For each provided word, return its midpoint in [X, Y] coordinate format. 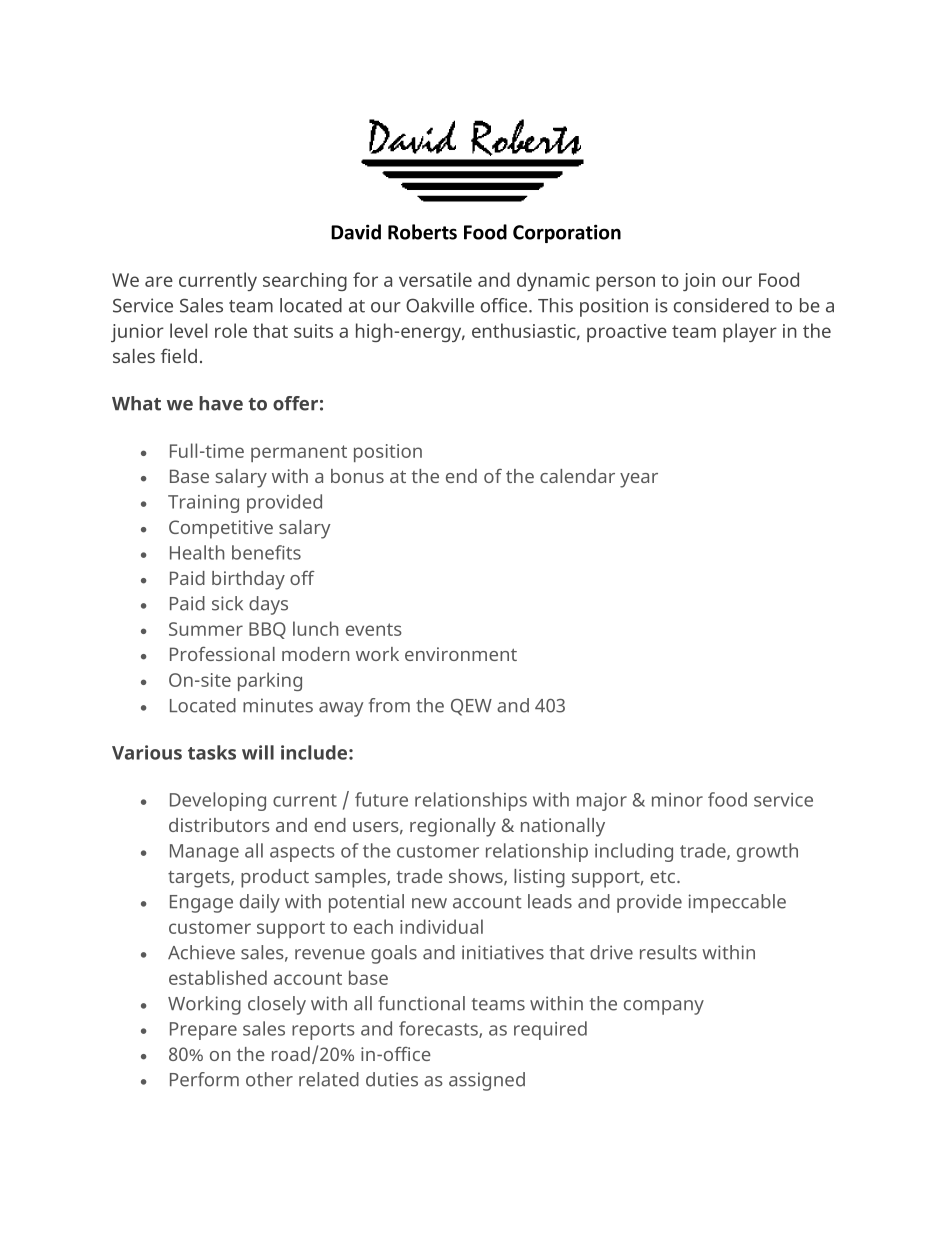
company [664, 1007]
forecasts [439, 1029]
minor [677, 800]
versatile [435, 279]
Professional [222, 654]
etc [664, 877]
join [699, 282]
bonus [357, 476]
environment [461, 654]
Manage [204, 853]
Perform [204, 1079]
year [639, 480]
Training [203, 504]
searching [305, 281]
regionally [453, 827]
